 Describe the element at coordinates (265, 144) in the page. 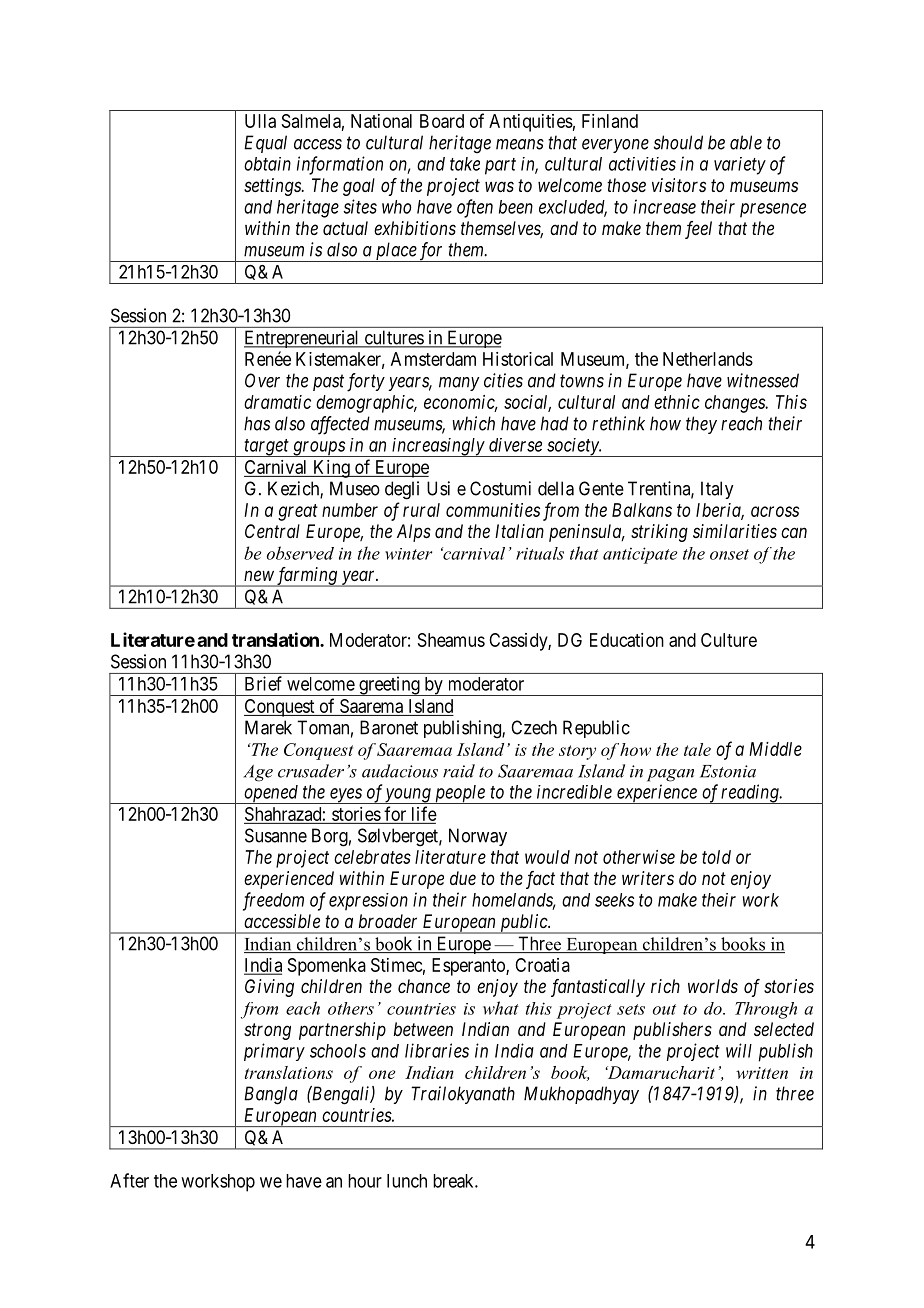

I see `Equal` at that location.
